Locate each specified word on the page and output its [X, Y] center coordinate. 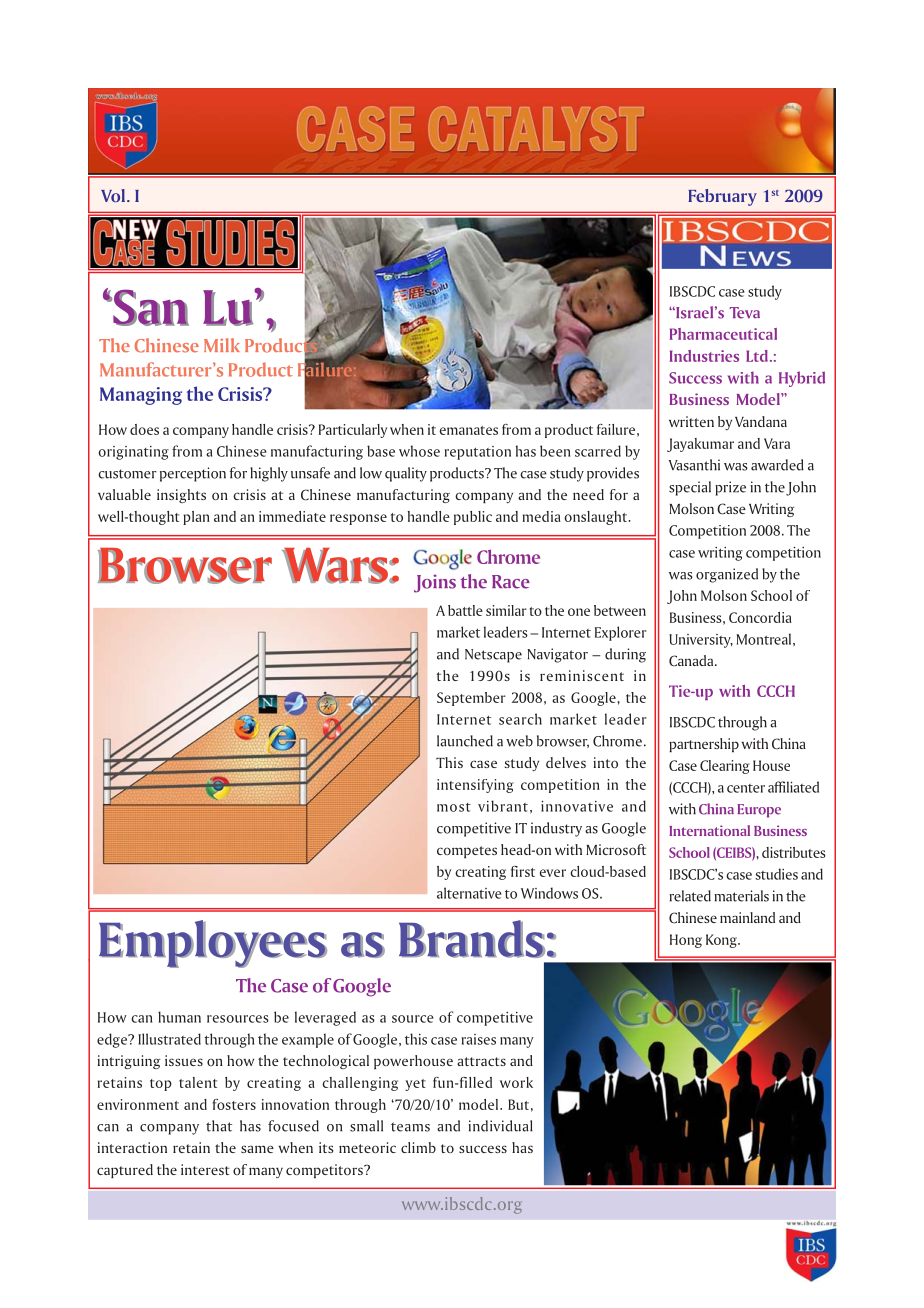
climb [418, 1147]
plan [196, 518]
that [219, 1126]
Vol [114, 195]
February [722, 197]
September [471, 699]
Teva [745, 313]
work [516, 1082]
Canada [692, 660]
